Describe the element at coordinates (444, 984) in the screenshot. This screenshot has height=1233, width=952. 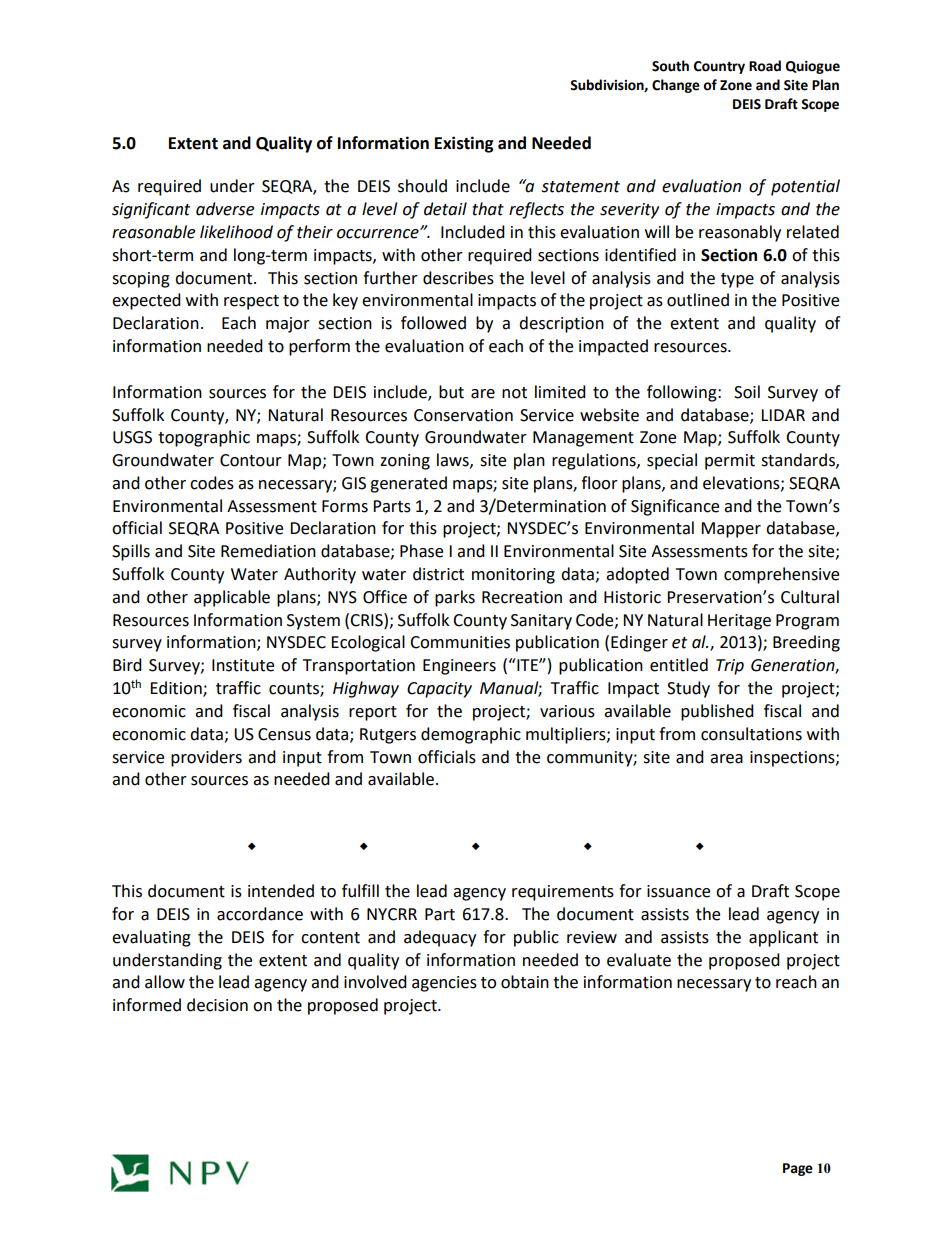
I see `agencies` at that location.
